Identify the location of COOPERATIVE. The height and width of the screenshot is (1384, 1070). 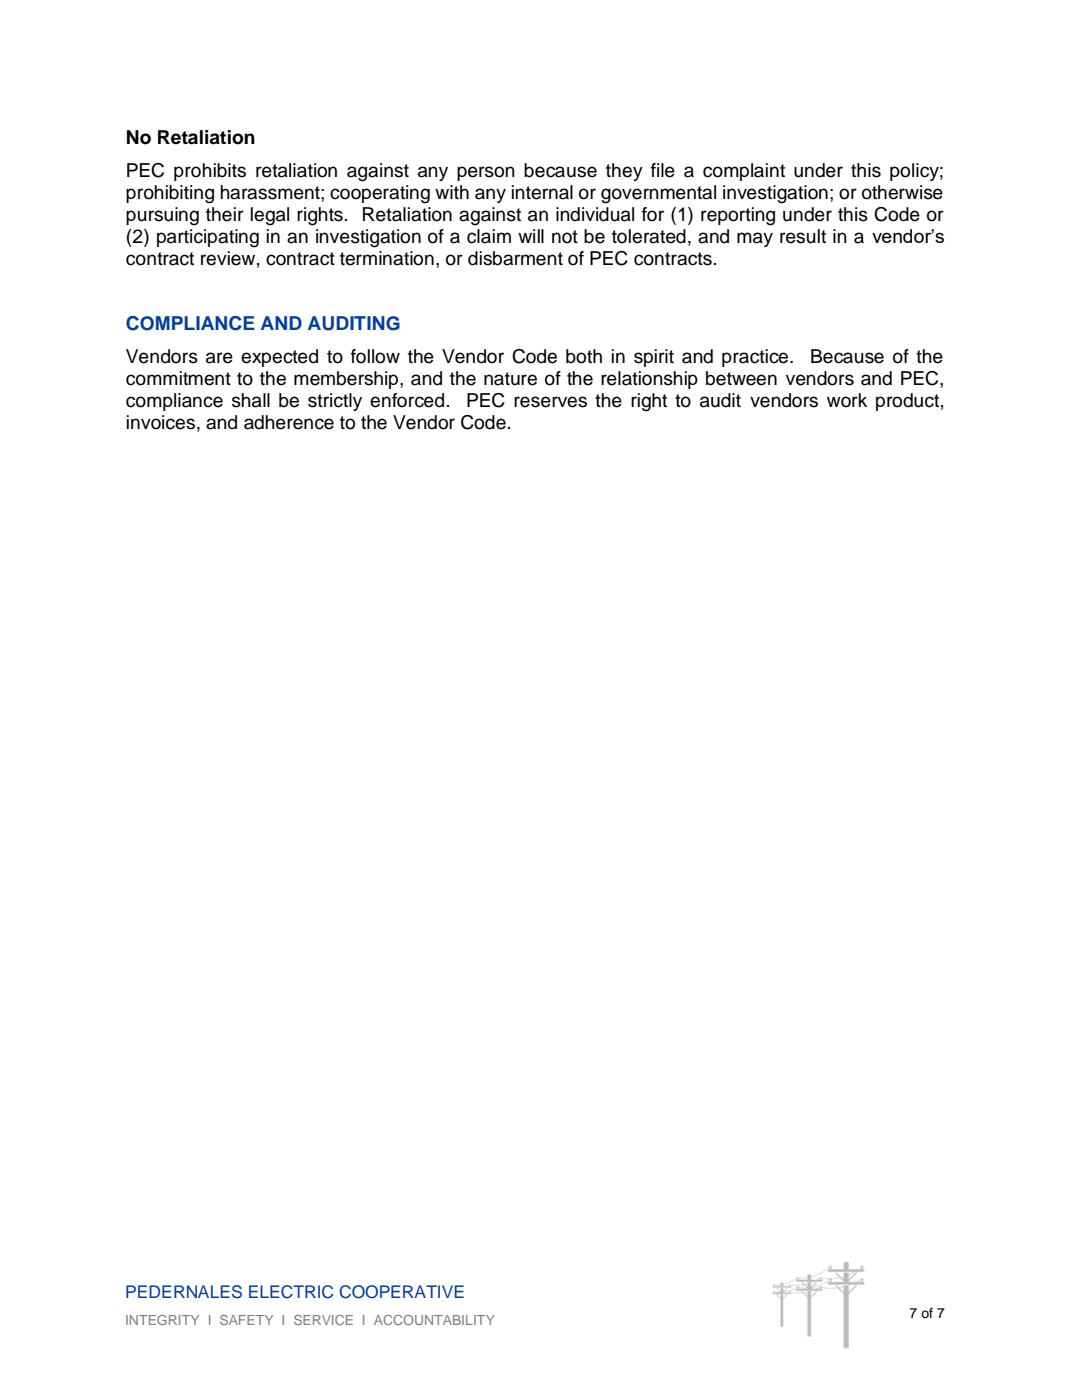
(401, 1292).
